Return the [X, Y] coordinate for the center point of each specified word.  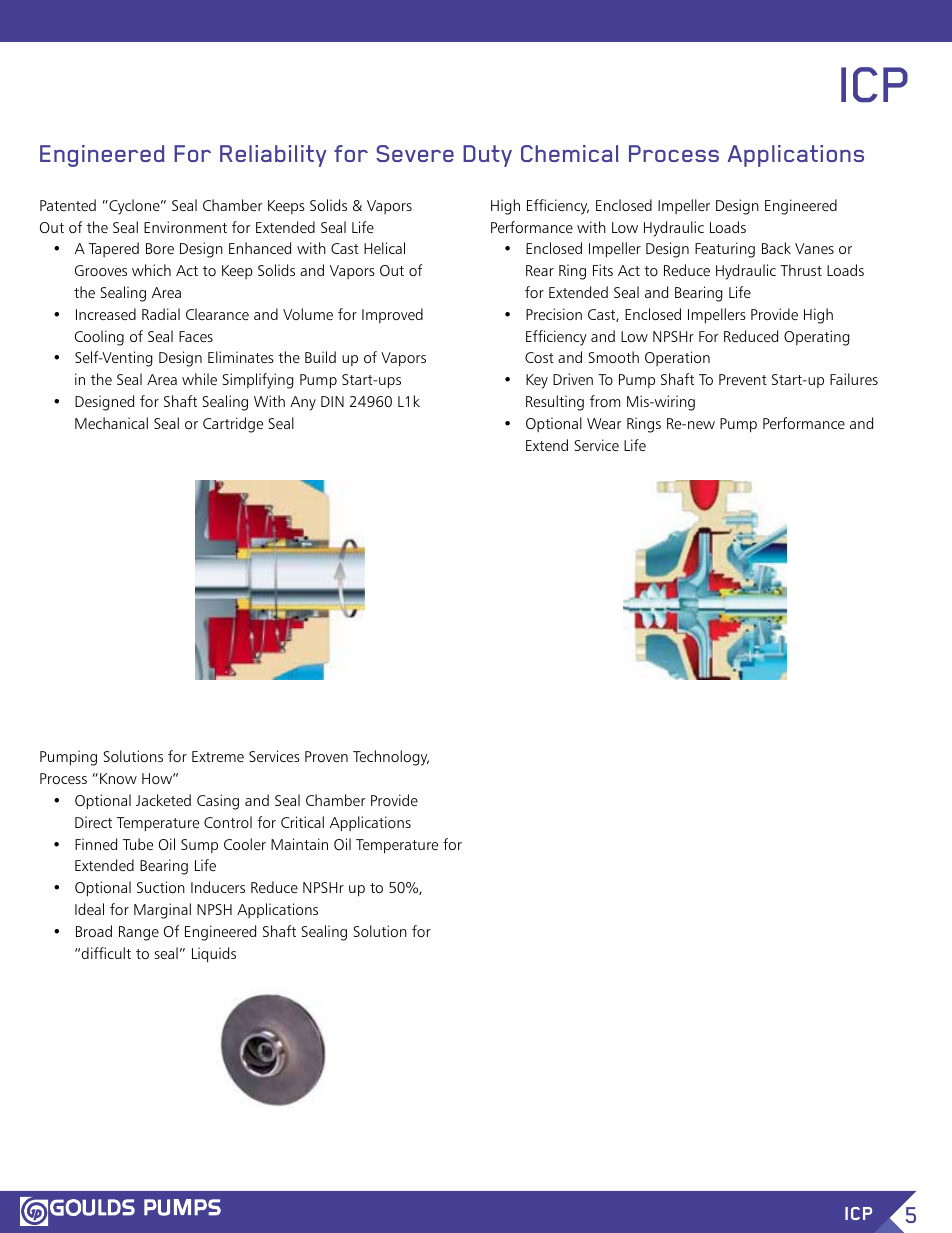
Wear [604, 423]
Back [776, 248]
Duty [487, 156]
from [605, 401]
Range [139, 933]
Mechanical [111, 423]
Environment [185, 227]
